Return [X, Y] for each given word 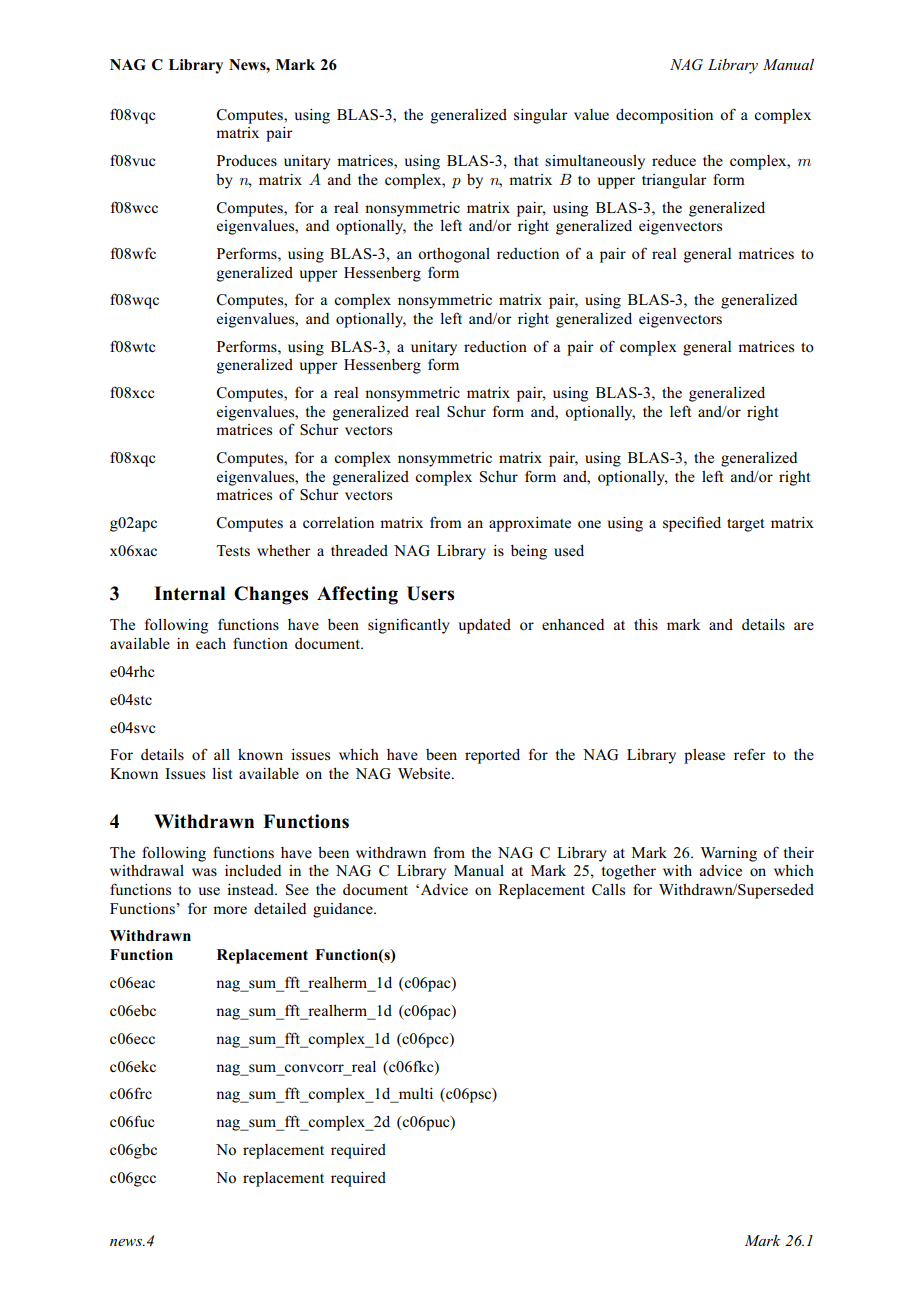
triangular [674, 181]
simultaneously [595, 162]
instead [252, 889]
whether [284, 550]
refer [750, 754]
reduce [674, 160]
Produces [247, 160]
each [211, 643]
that [526, 160]
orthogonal [454, 255]
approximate [530, 524]
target [745, 525]
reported [492, 756]
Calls [608, 890]
